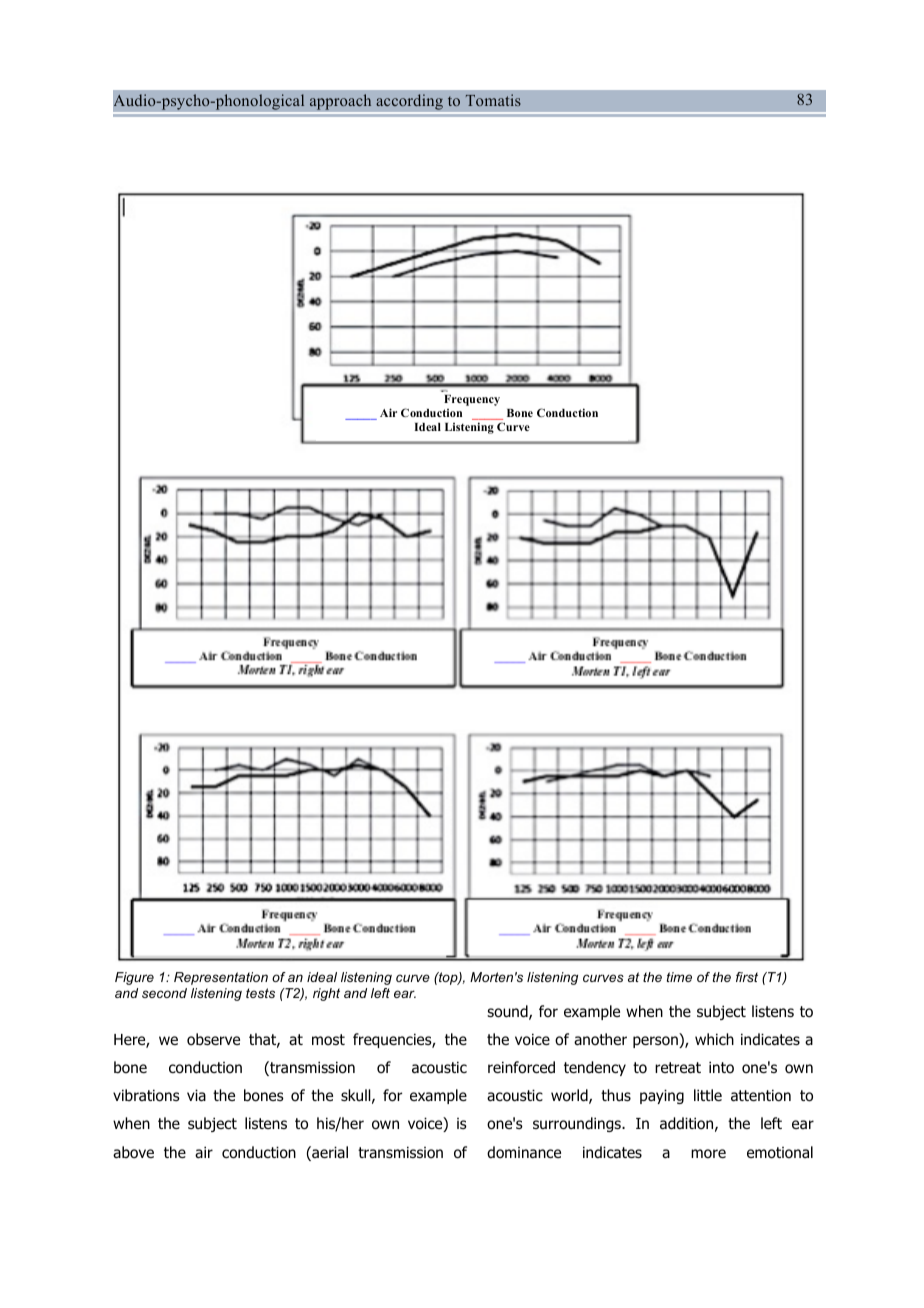  I want to click on via, so click(196, 1095).
